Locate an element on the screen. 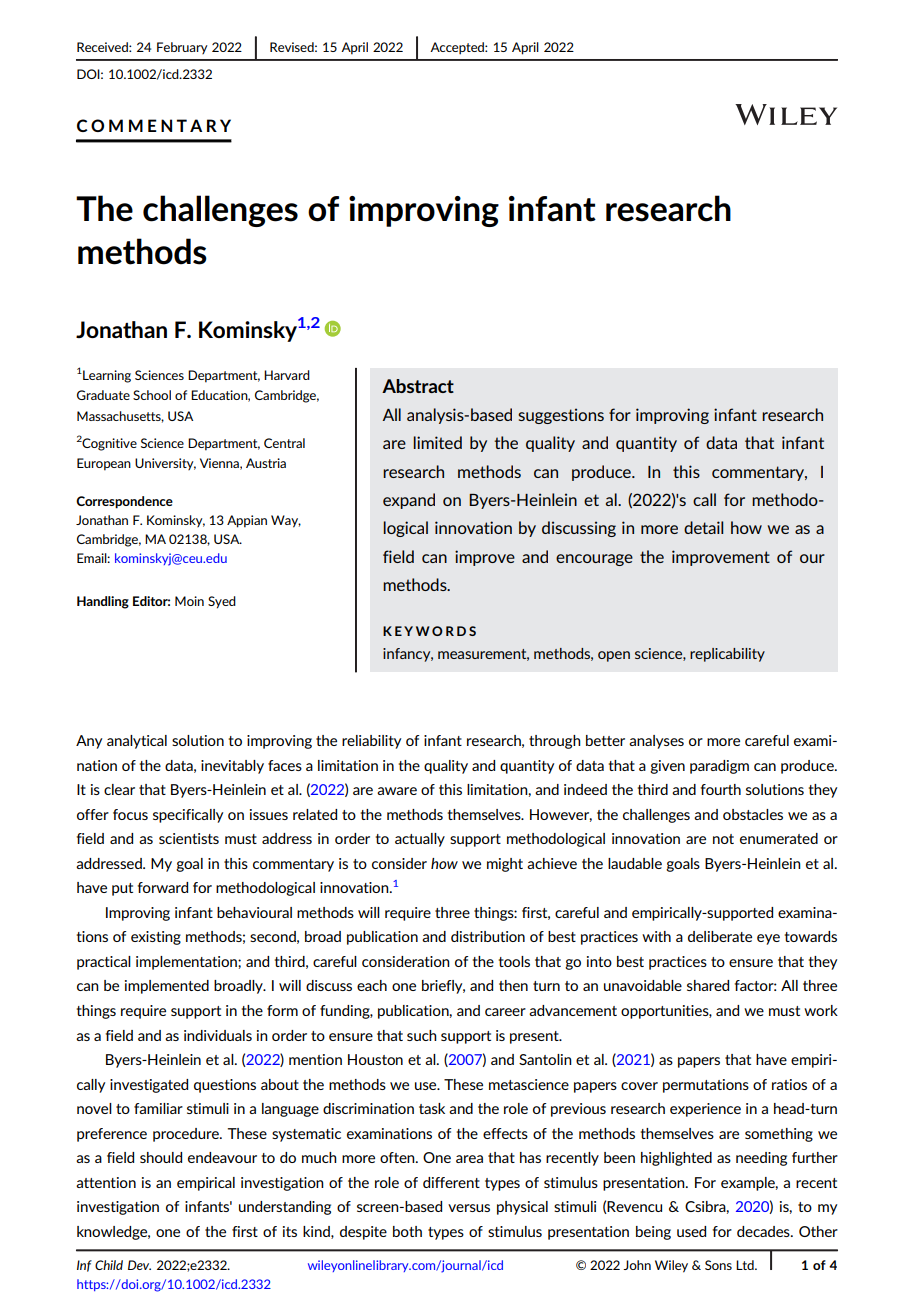  Abstract is located at coordinates (418, 386).
